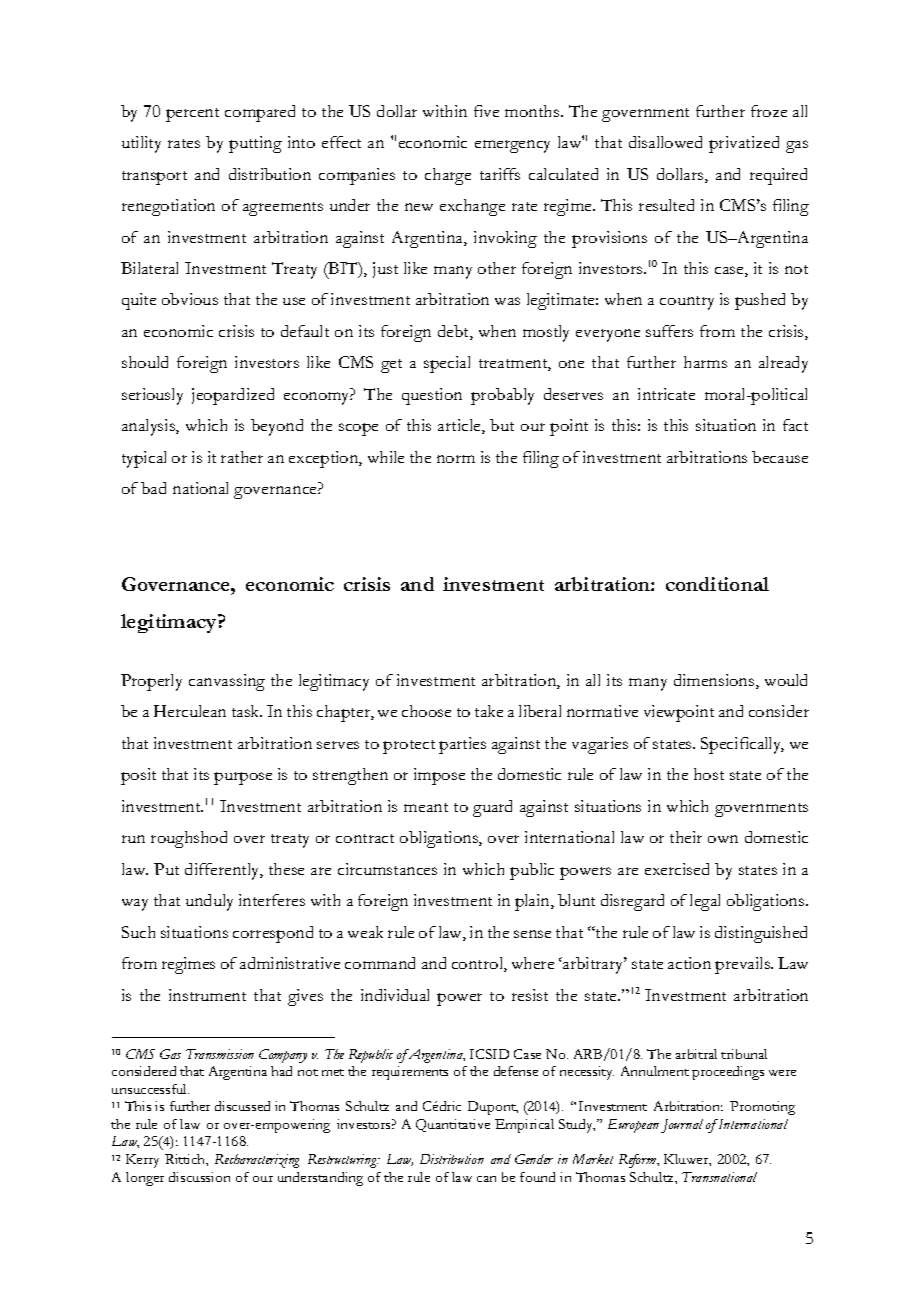 The width and height of the page is (924, 1308). Describe the element at coordinates (448, 176) in the page. I see `charge` at that location.
